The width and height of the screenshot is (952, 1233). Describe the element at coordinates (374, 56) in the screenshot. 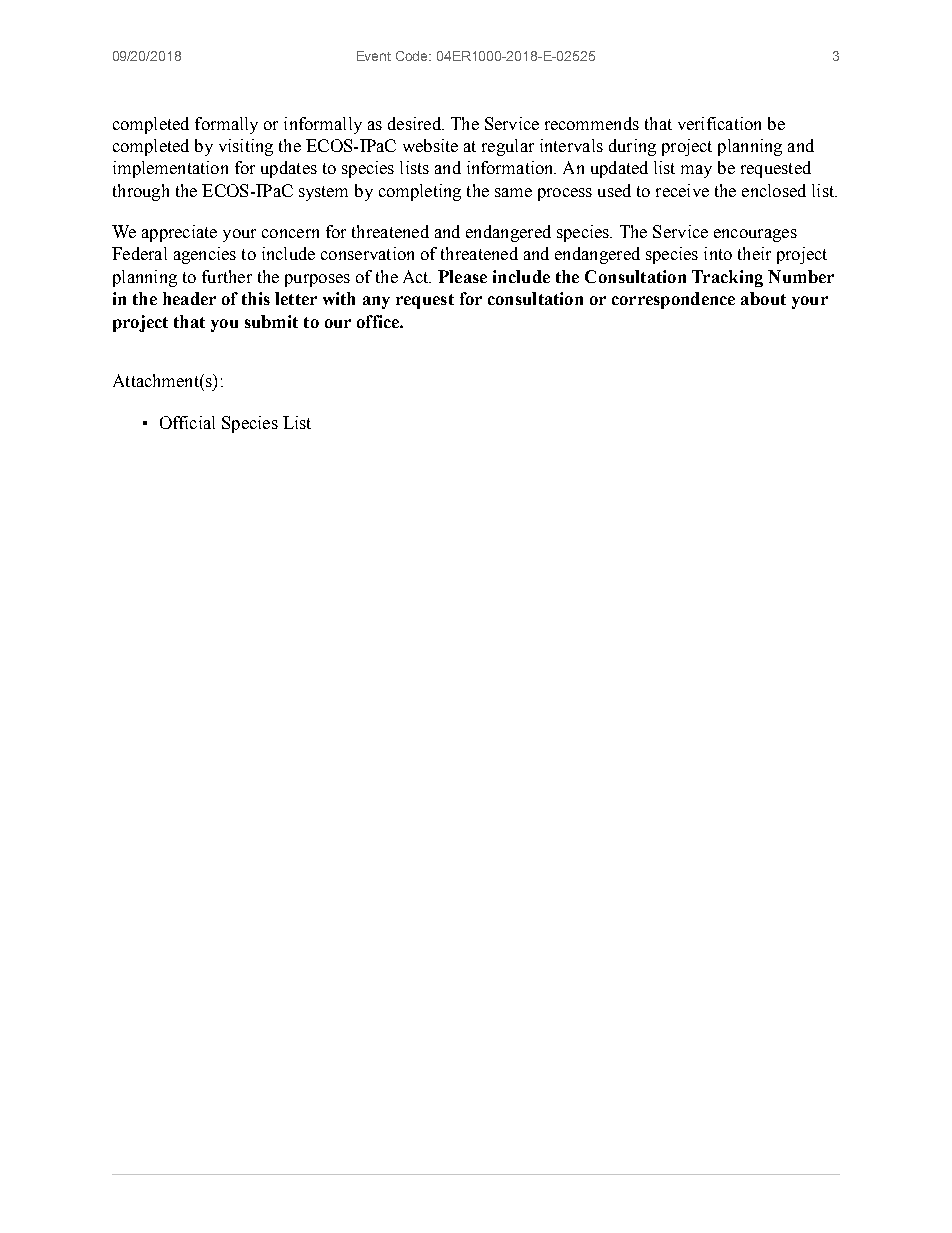

I see `Event` at that location.
